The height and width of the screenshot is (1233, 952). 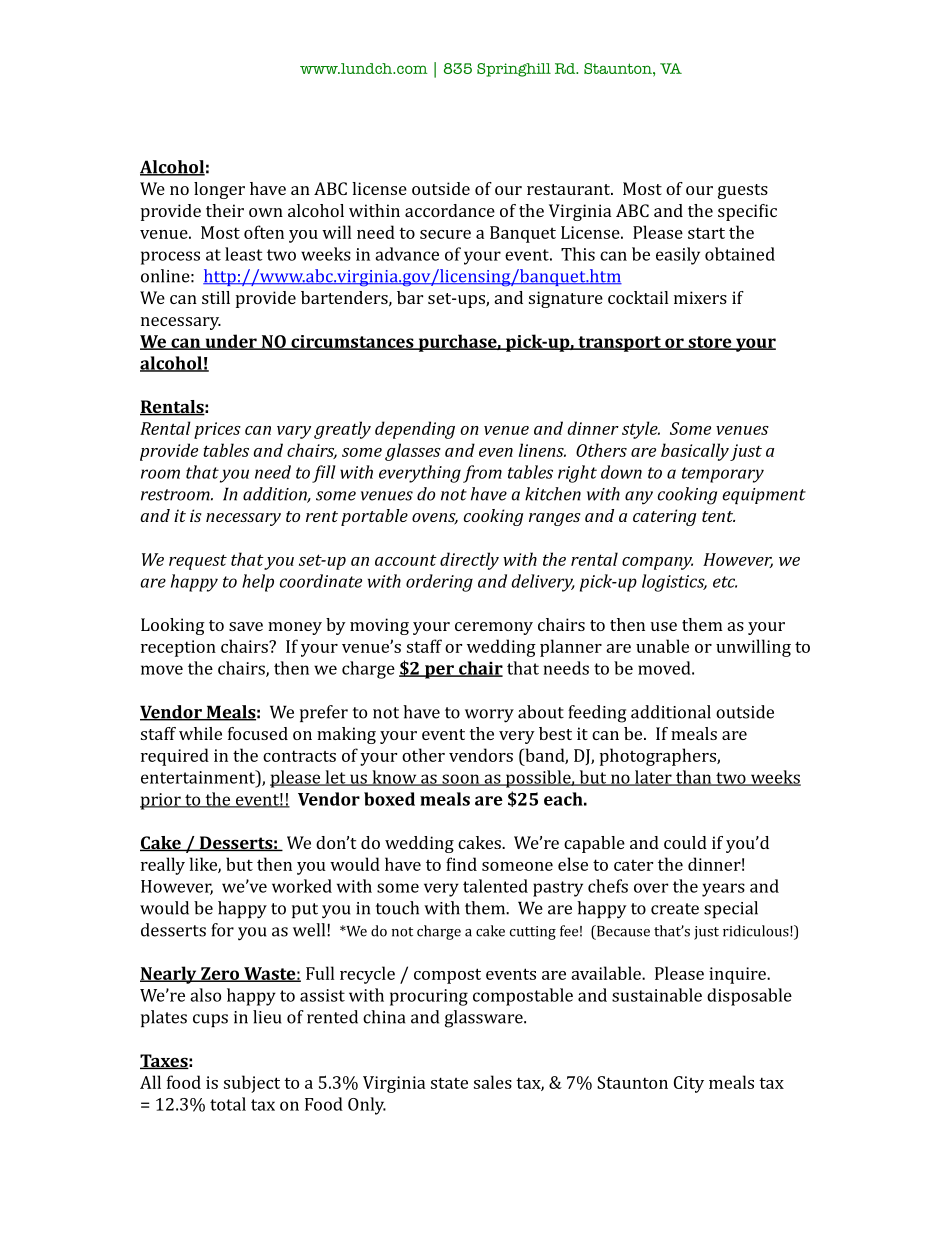 What do you see at coordinates (706, 233) in the screenshot?
I see `start` at bounding box center [706, 233].
